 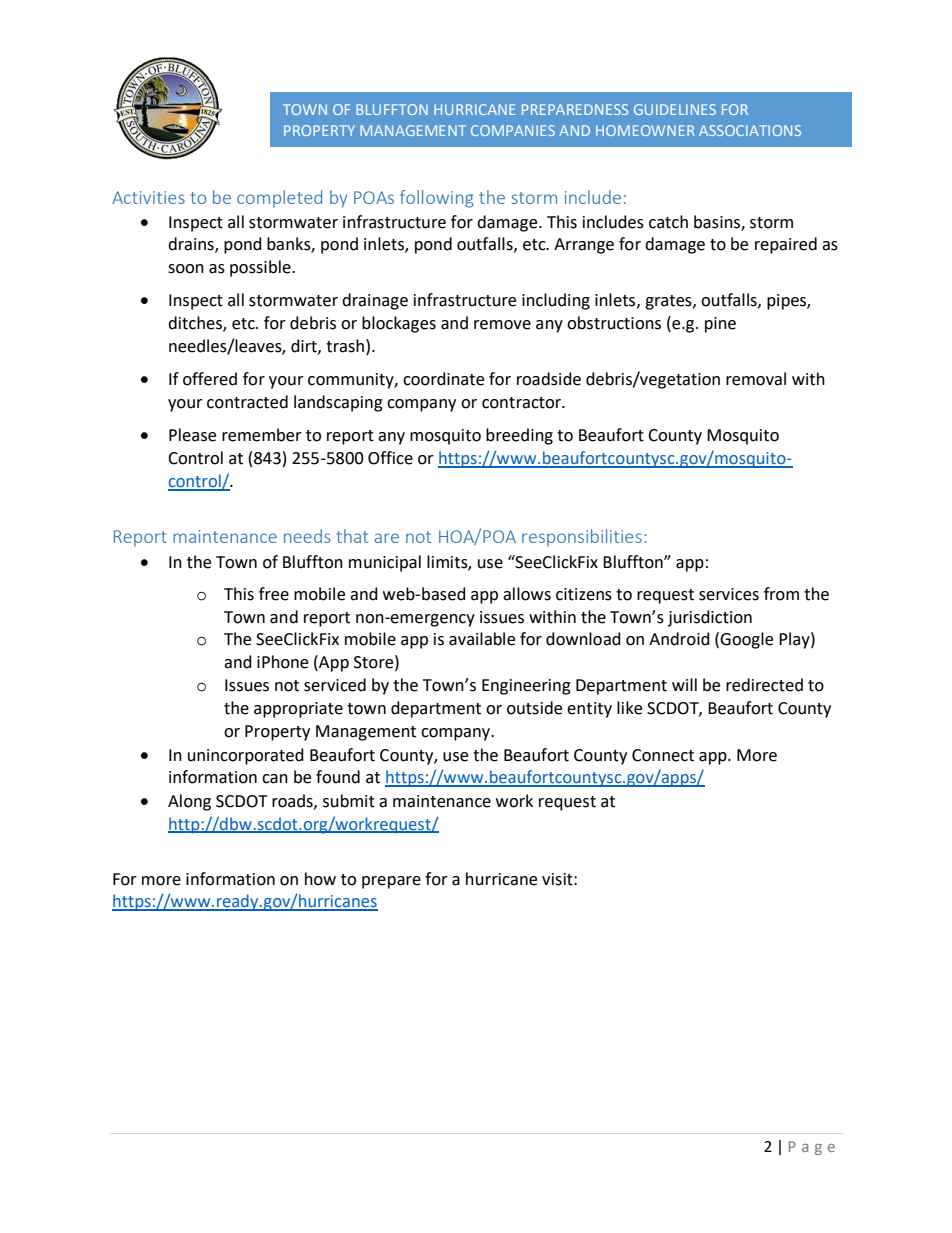 What do you see at coordinates (196, 324) in the screenshot?
I see `ditches` at bounding box center [196, 324].
